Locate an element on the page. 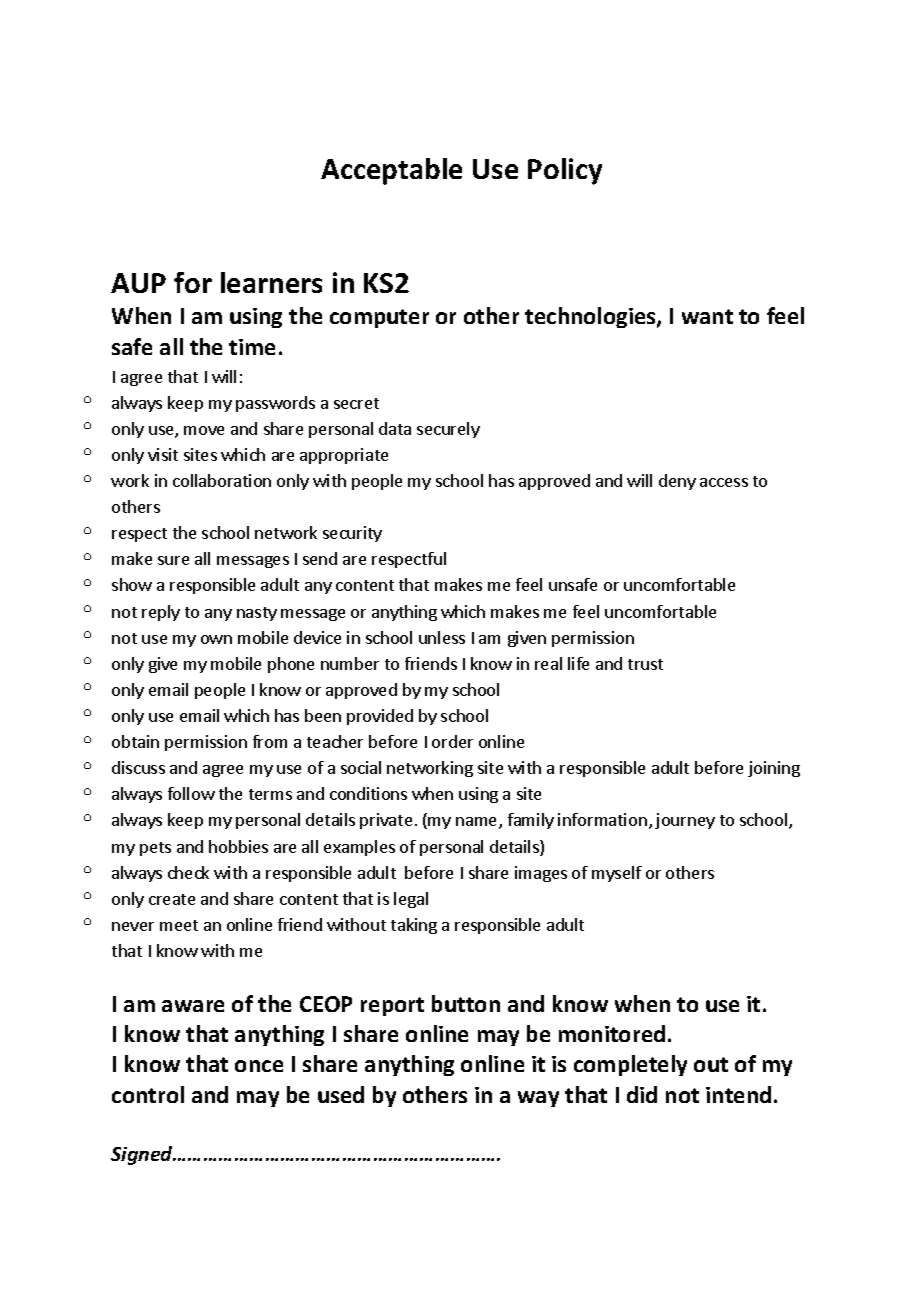 Image resolution: width=924 pixels, height=1308 pixels. deny is located at coordinates (677, 482).
